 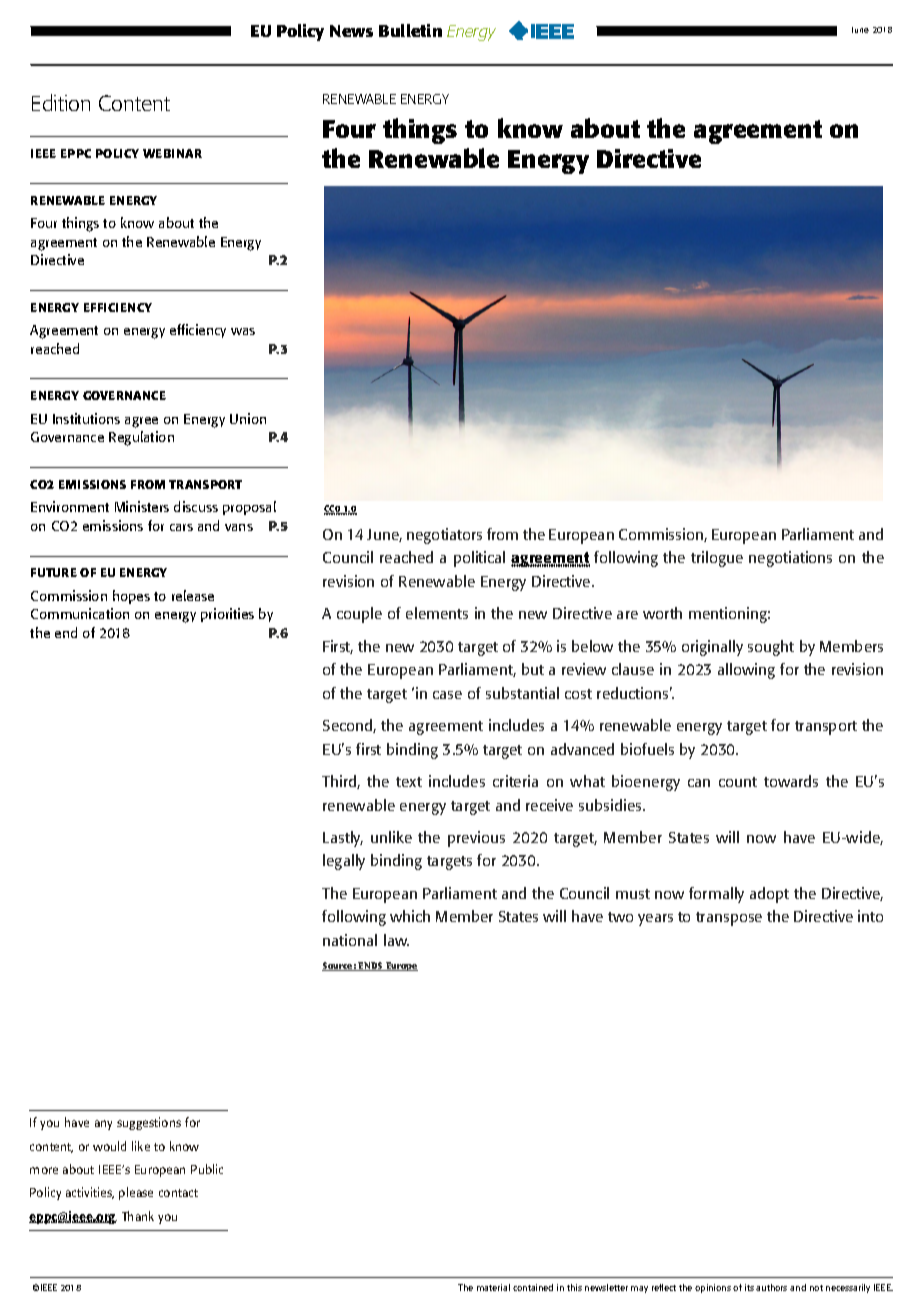 I want to click on Bulletin, so click(x=410, y=30).
